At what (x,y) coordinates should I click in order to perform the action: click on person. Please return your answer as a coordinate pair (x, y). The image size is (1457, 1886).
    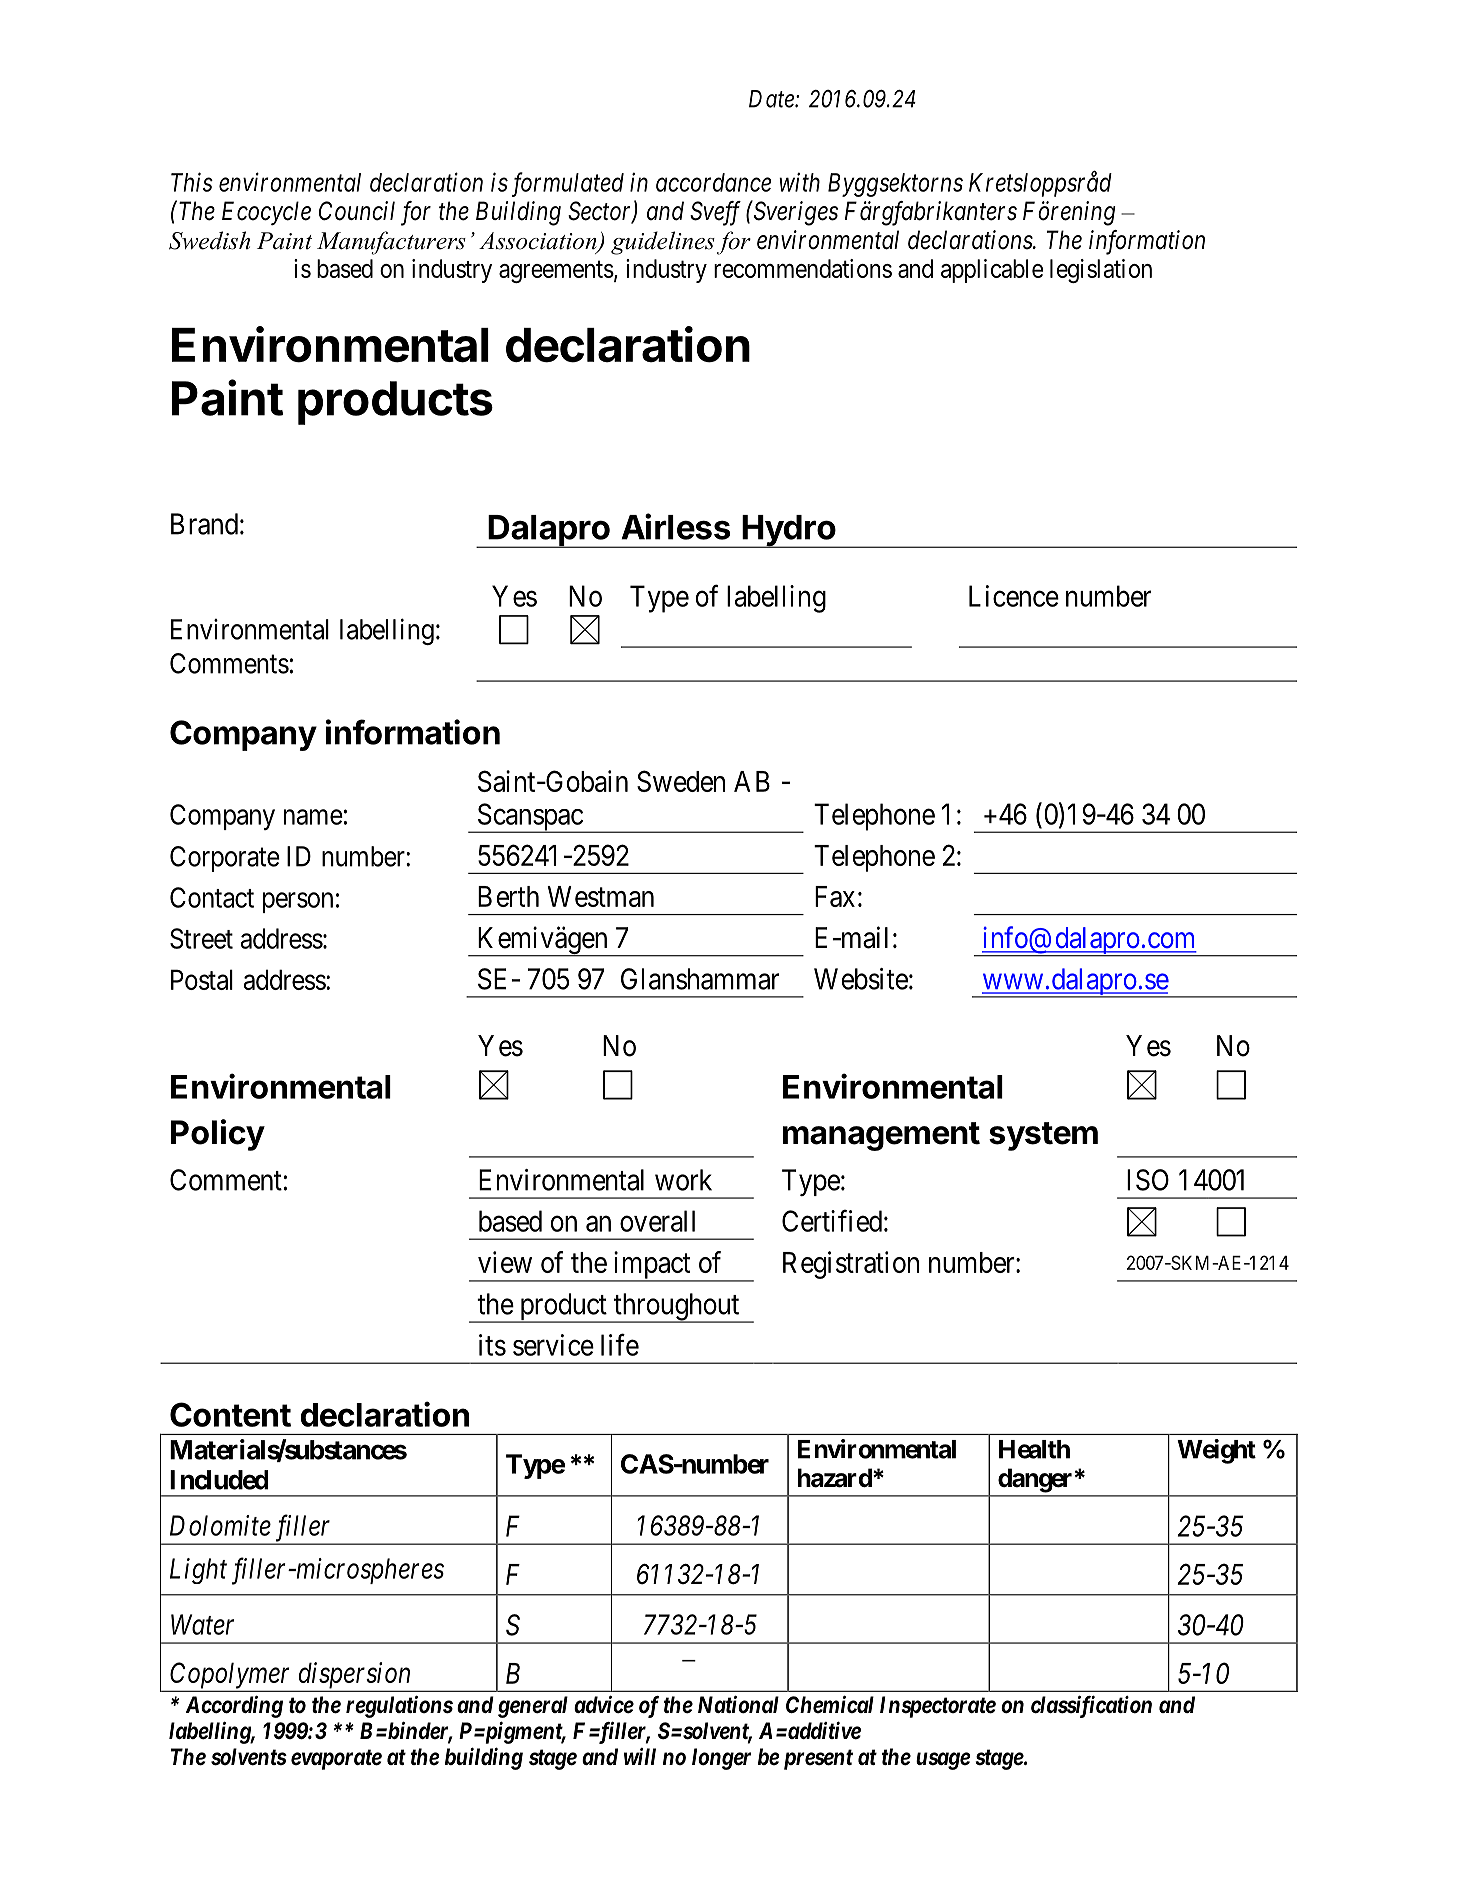
    Looking at the image, I should click on (298, 902).
